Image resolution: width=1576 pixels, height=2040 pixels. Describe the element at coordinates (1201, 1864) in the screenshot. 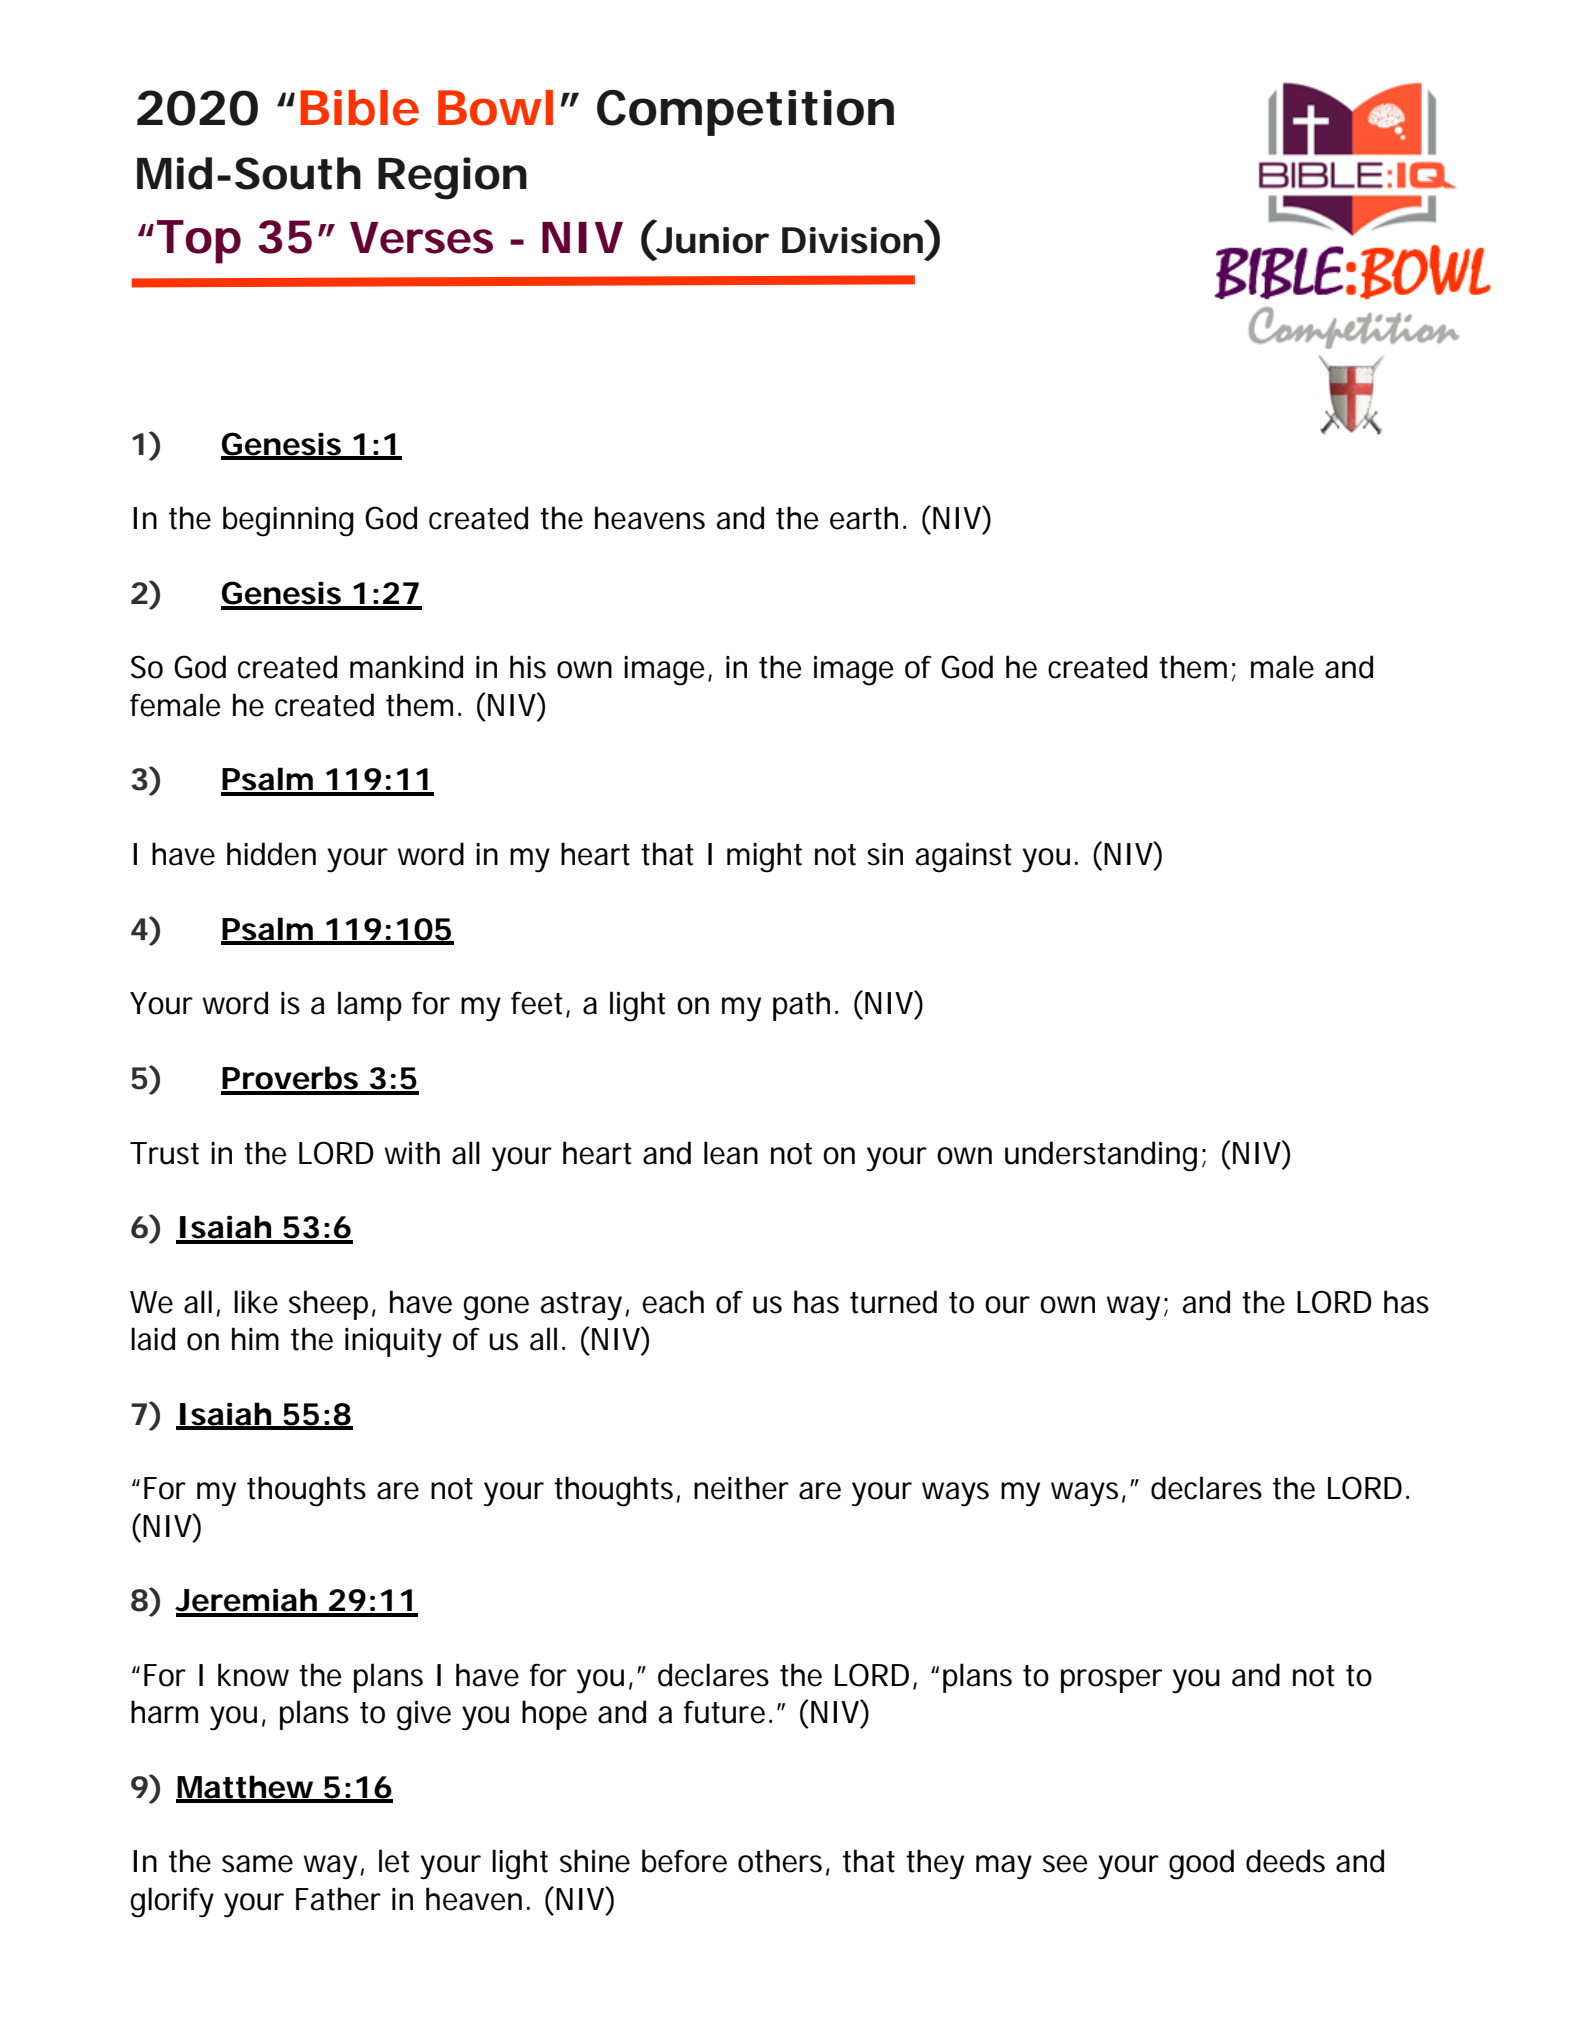

I see `good` at that location.
